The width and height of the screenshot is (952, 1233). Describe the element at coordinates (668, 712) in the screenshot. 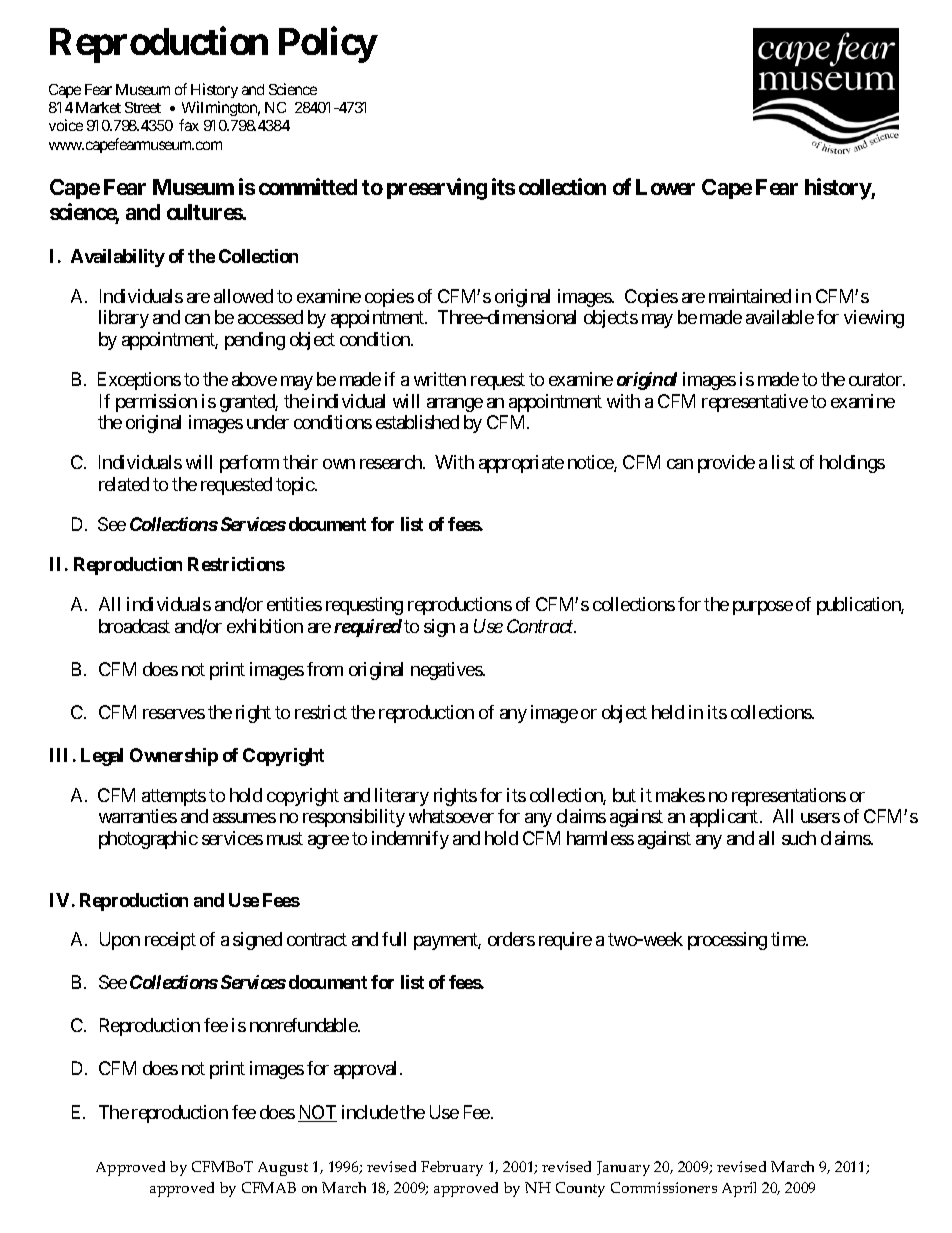

I see `held` at that location.
